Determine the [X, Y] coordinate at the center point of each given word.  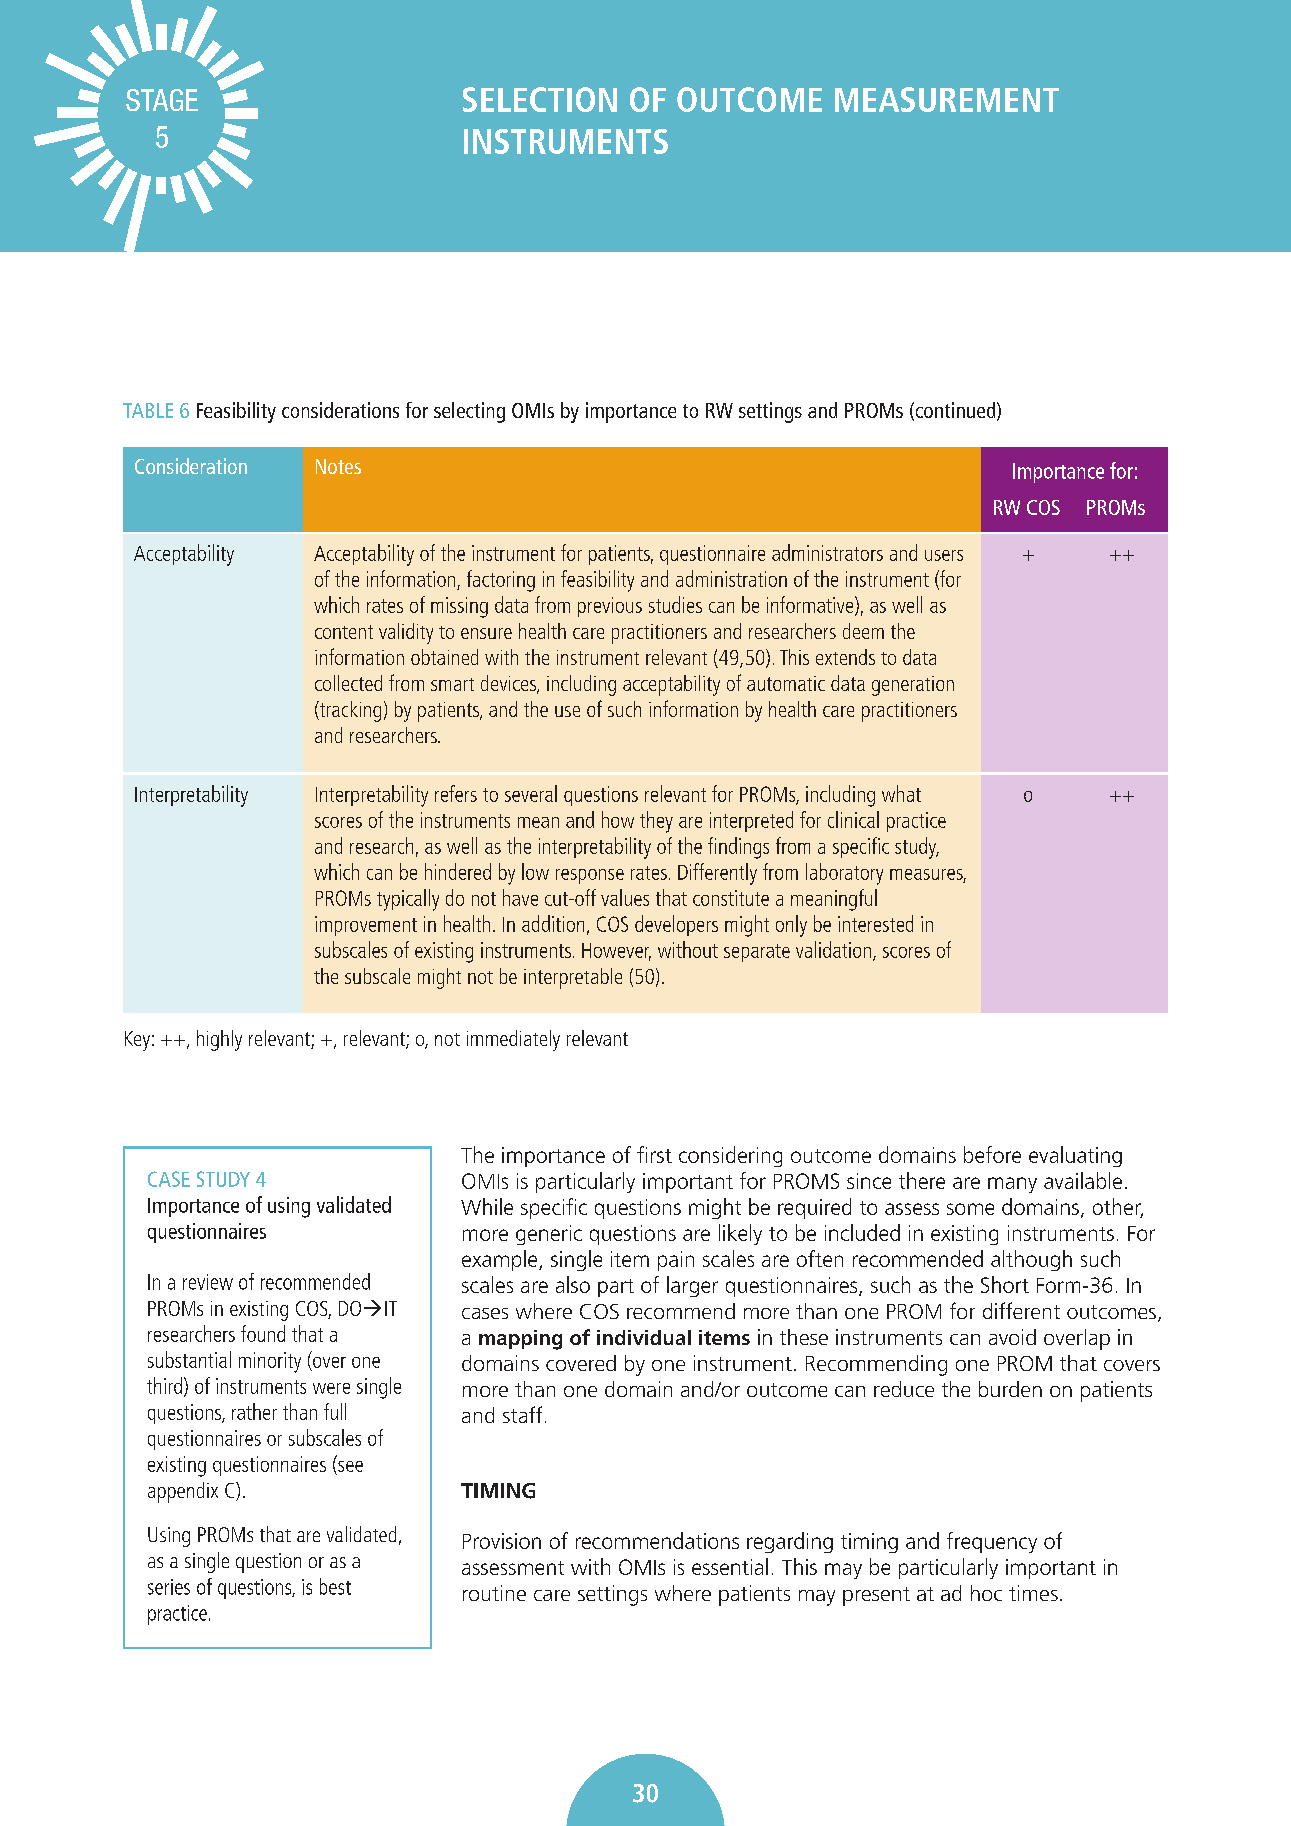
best [335, 1586]
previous [610, 607]
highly [219, 1040]
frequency [992, 1542]
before [992, 1154]
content [344, 632]
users [944, 555]
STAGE [162, 100]
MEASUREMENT [947, 99]
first [654, 1154]
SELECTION [540, 99]
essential [730, 1566]
